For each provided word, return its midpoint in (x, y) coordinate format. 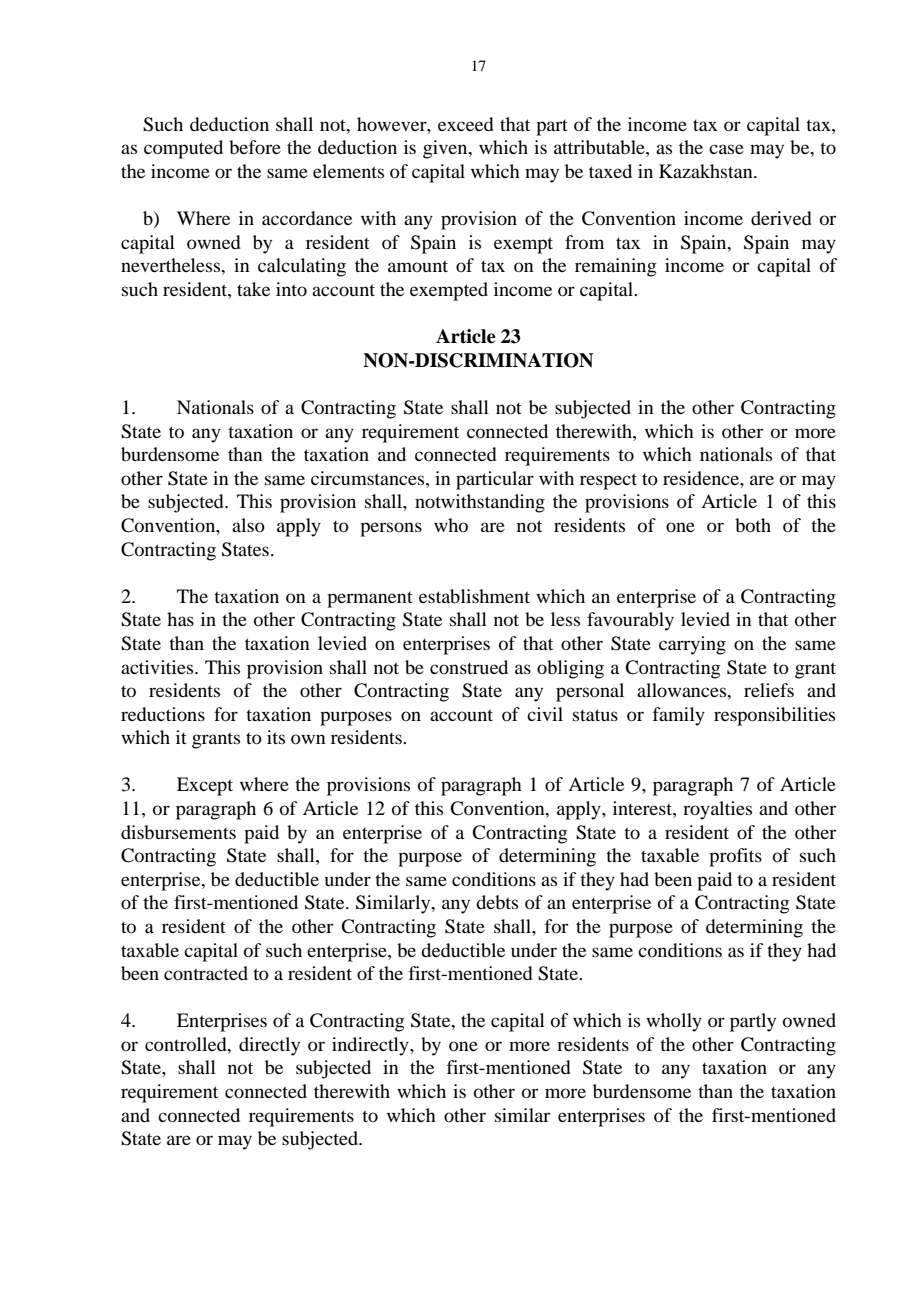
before (255, 147)
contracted (206, 973)
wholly (674, 1022)
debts (497, 902)
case (726, 149)
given (446, 149)
